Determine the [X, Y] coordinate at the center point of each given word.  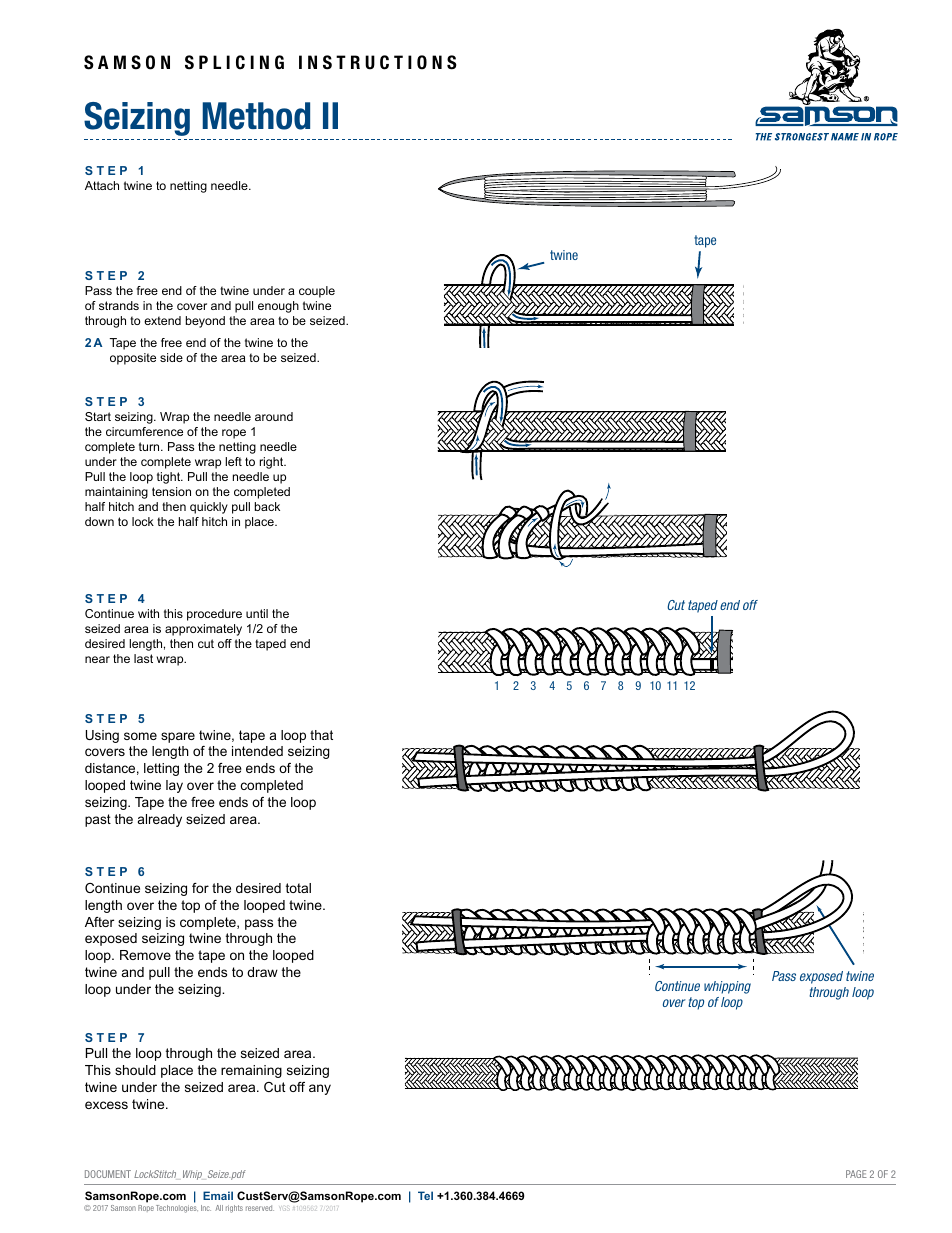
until [257, 613]
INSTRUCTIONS [378, 62]
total [298, 888]
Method [256, 116]
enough [278, 307]
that [321, 735]
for [200, 888]
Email [218, 1195]
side [171, 357]
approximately [203, 630]
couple [317, 292]
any [320, 1089]
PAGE [856, 1174]
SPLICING [234, 62]
